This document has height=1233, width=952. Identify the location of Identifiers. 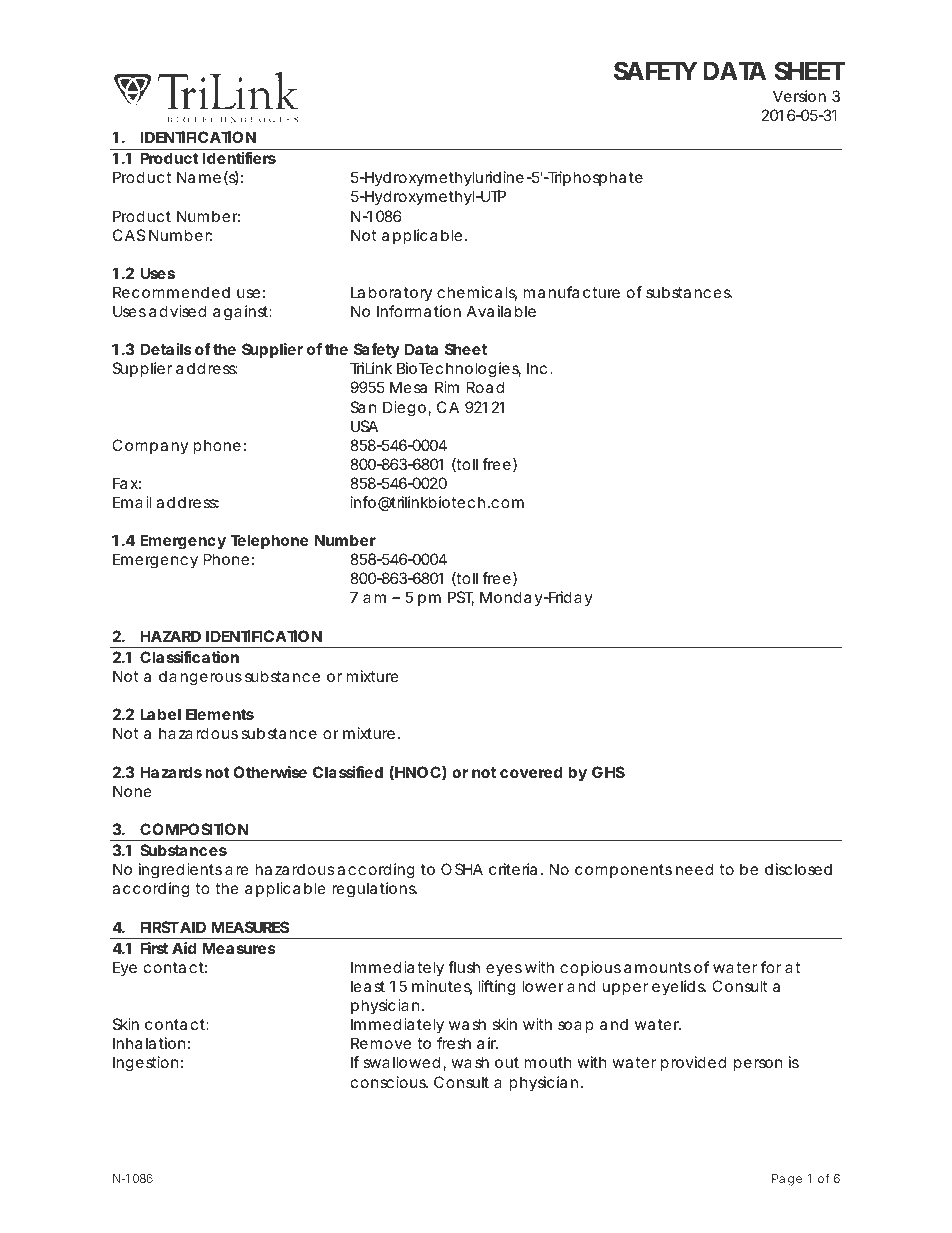
(239, 158).
